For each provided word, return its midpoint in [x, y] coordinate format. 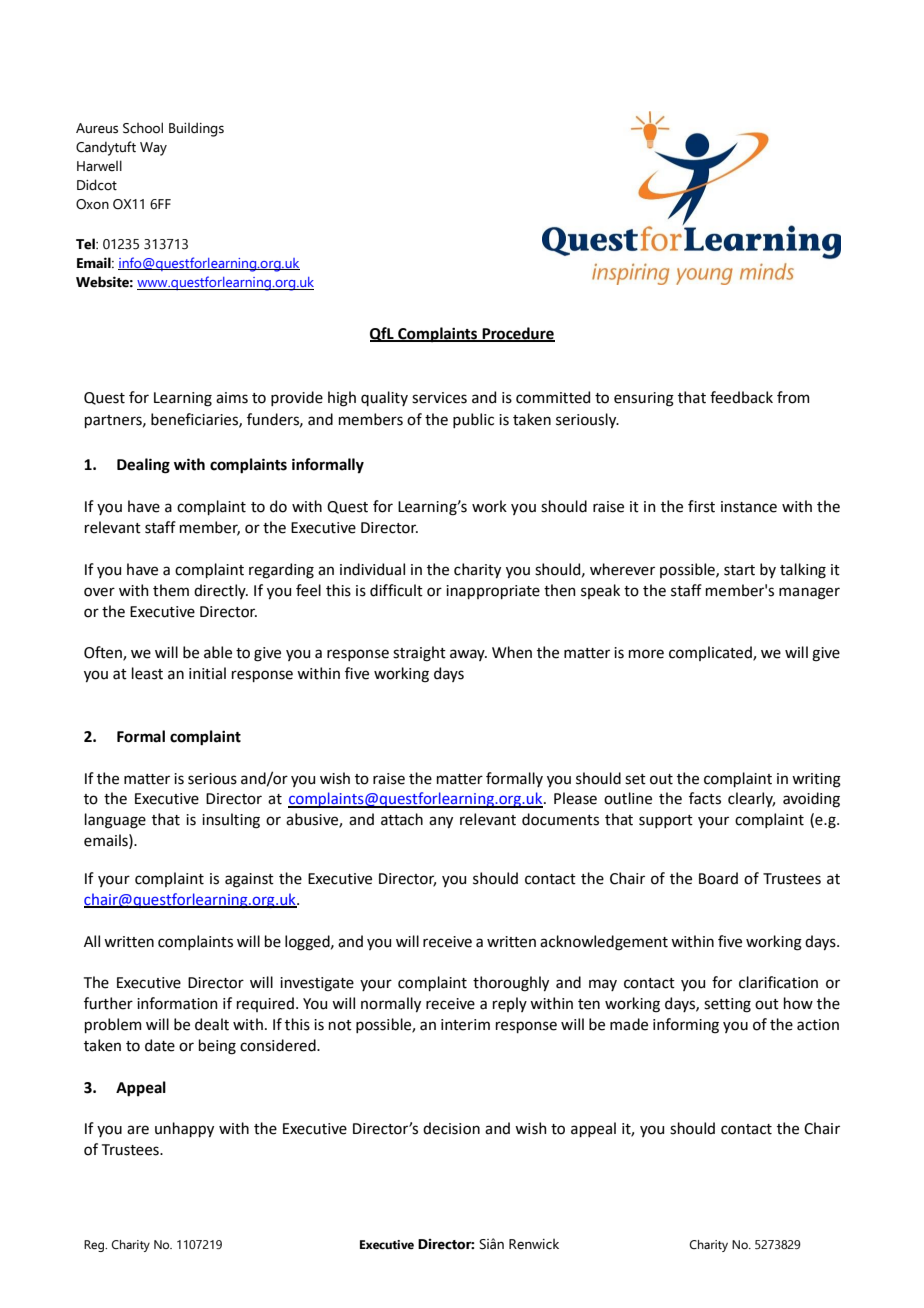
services [439, 398]
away [468, 655]
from [793, 397]
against [249, 880]
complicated [711, 653]
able [218, 652]
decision [451, 1128]
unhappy [184, 1129]
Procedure [518, 334]
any [441, 822]
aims [232, 398]
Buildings [196, 129]
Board [718, 878]
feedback [741, 397]
